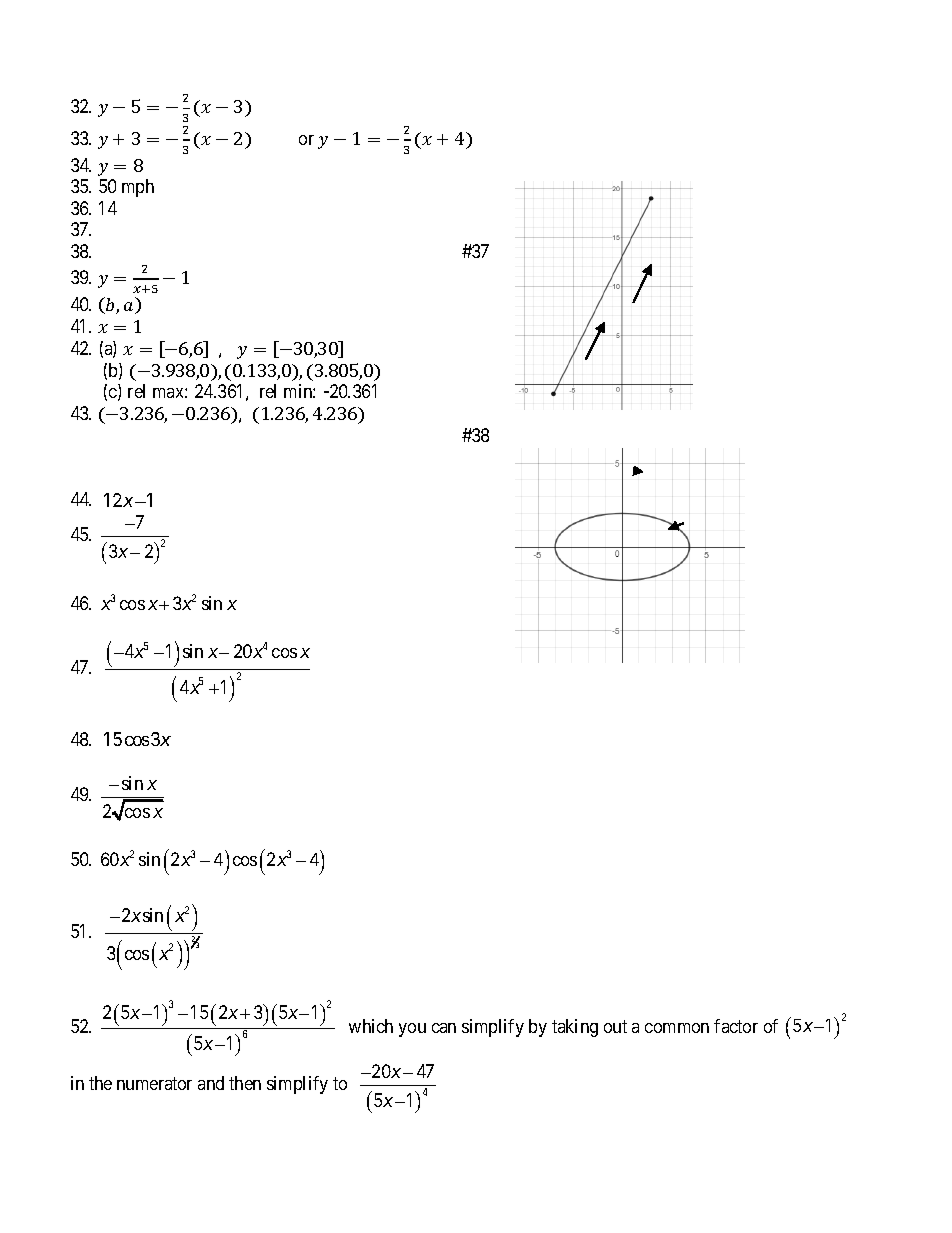 Image resolution: width=952 pixels, height=1233 pixels. What do you see at coordinates (412, 1030) in the screenshot?
I see `you` at bounding box center [412, 1030].
